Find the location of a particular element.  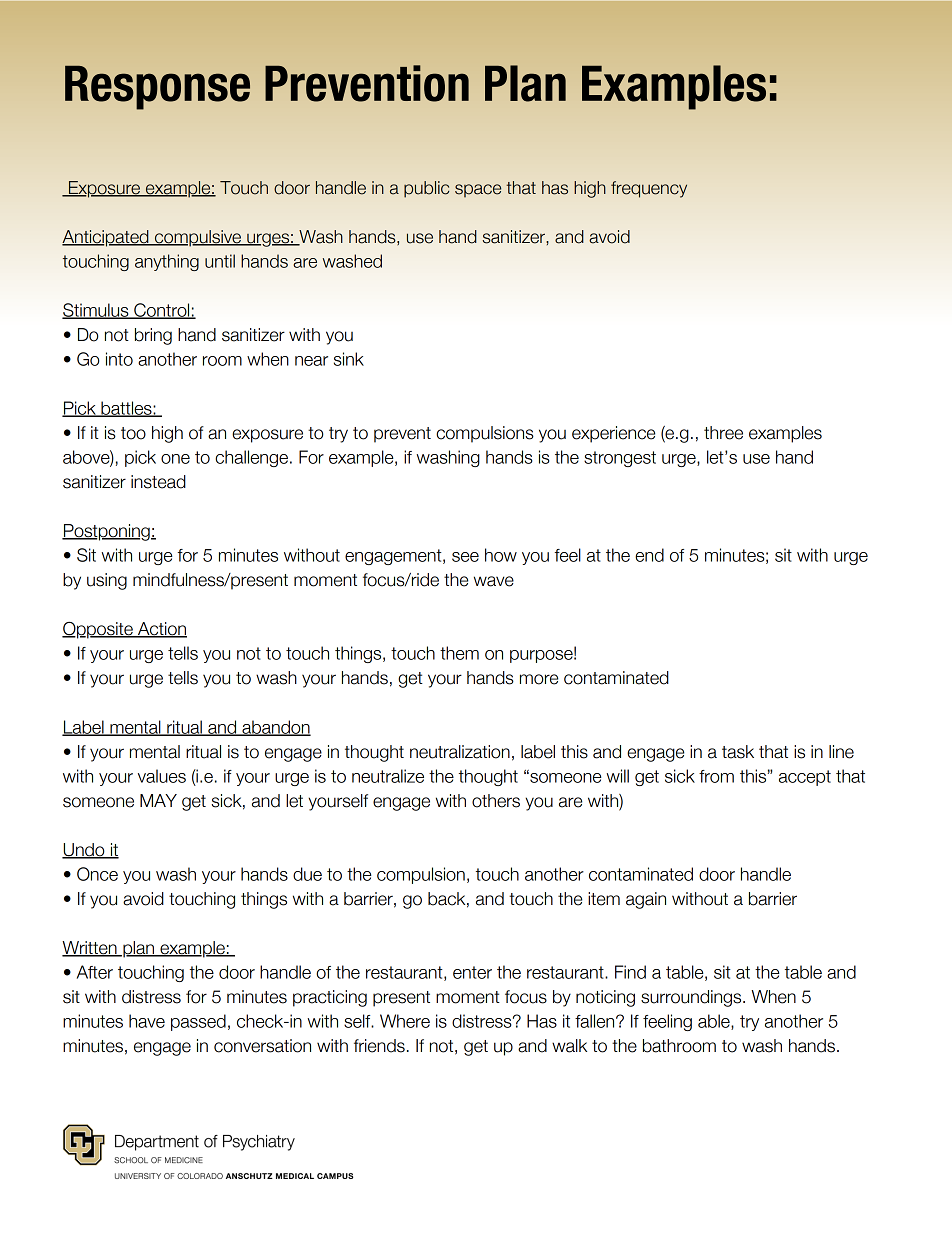

neutralization is located at coordinates (460, 752).
